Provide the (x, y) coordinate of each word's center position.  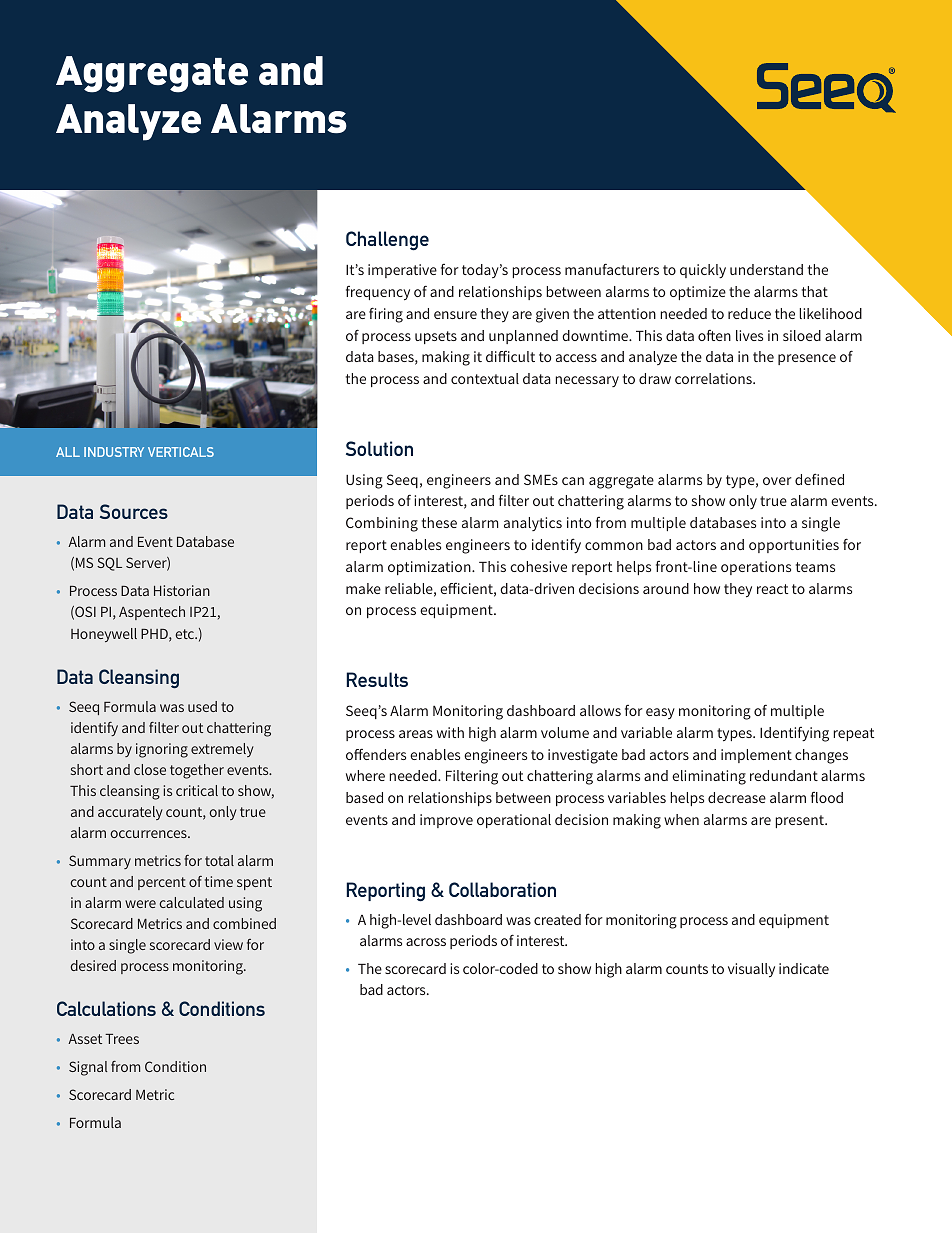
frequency (378, 293)
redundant (784, 775)
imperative (402, 271)
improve (446, 821)
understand (766, 269)
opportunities (794, 546)
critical (197, 790)
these (439, 522)
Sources (134, 511)
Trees (122, 1039)
